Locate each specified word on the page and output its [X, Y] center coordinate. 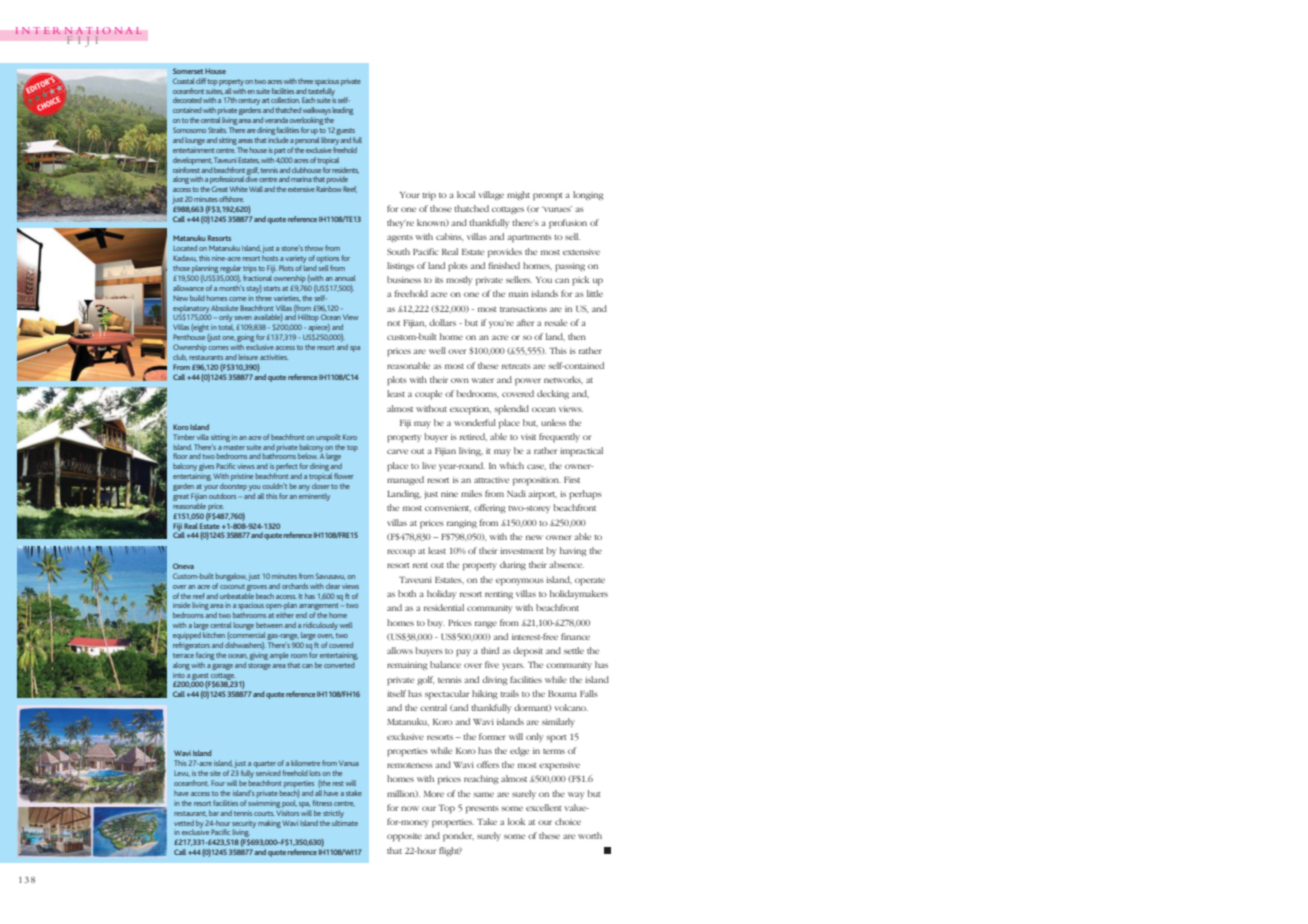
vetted [184, 823]
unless [553, 422]
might [518, 195]
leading [343, 111]
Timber [184, 437]
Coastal [183, 81]
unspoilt [328, 438]
